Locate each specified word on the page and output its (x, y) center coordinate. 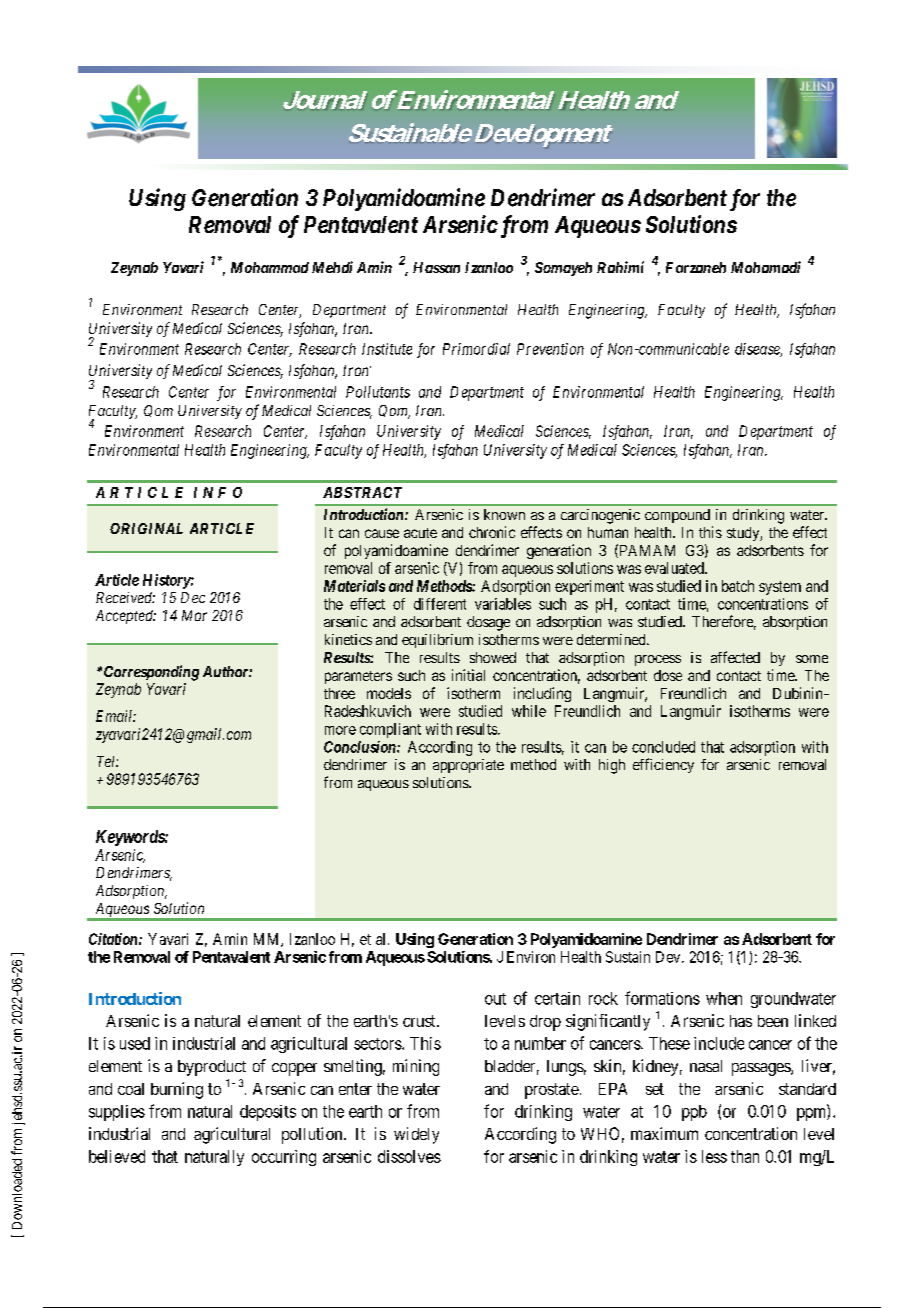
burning (177, 1090)
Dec (193, 597)
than (745, 1156)
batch (738, 586)
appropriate (468, 766)
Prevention (550, 349)
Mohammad (270, 267)
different (440, 604)
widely (416, 1135)
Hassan (436, 267)
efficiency (663, 765)
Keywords (131, 838)
